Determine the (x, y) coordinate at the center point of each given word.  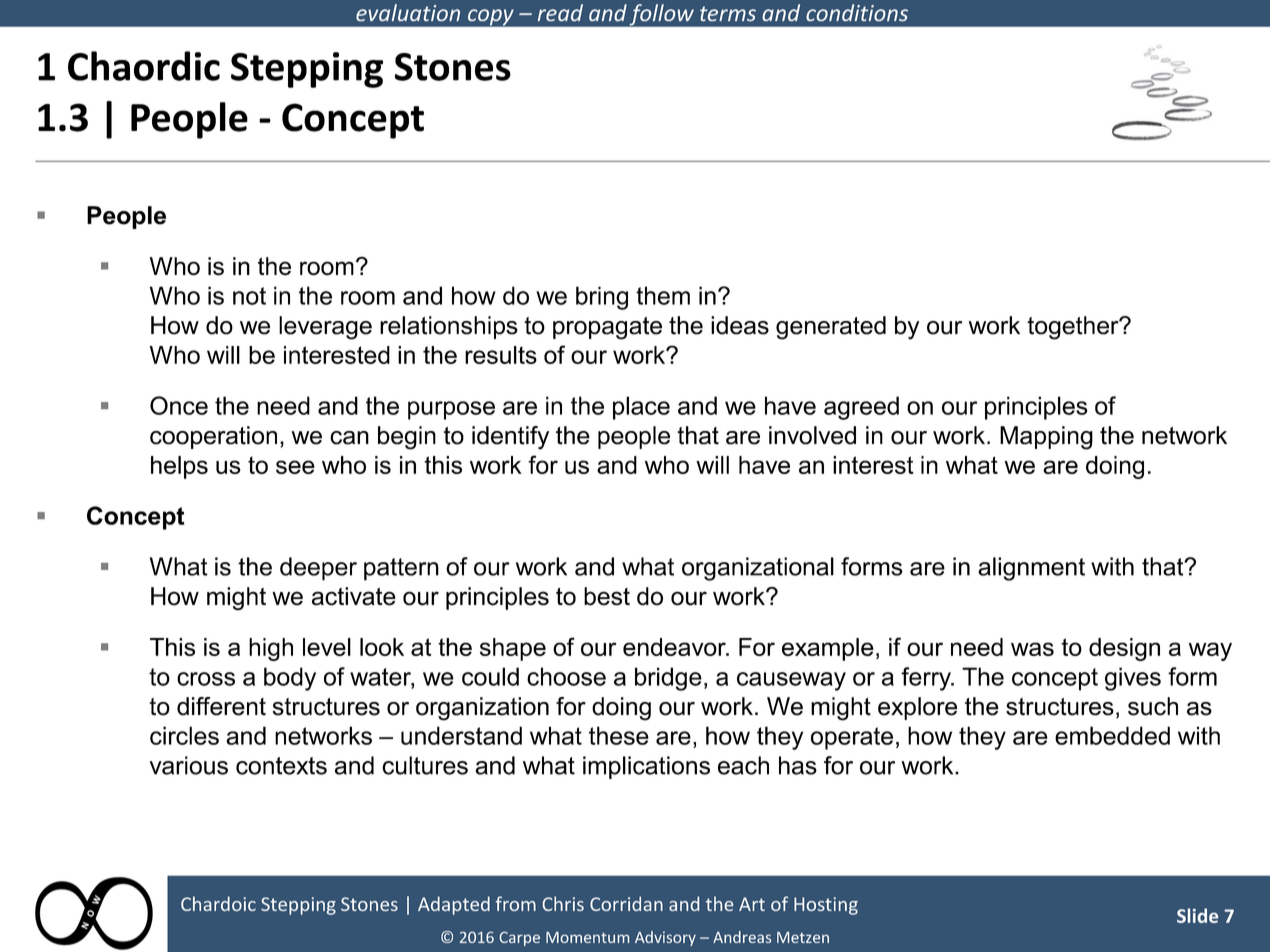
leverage (325, 328)
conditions (857, 12)
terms (728, 13)
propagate (607, 328)
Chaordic (144, 66)
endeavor (675, 647)
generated (831, 328)
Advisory (665, 938)
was (1032, 649)
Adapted (454, 905)
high (271, 649)
